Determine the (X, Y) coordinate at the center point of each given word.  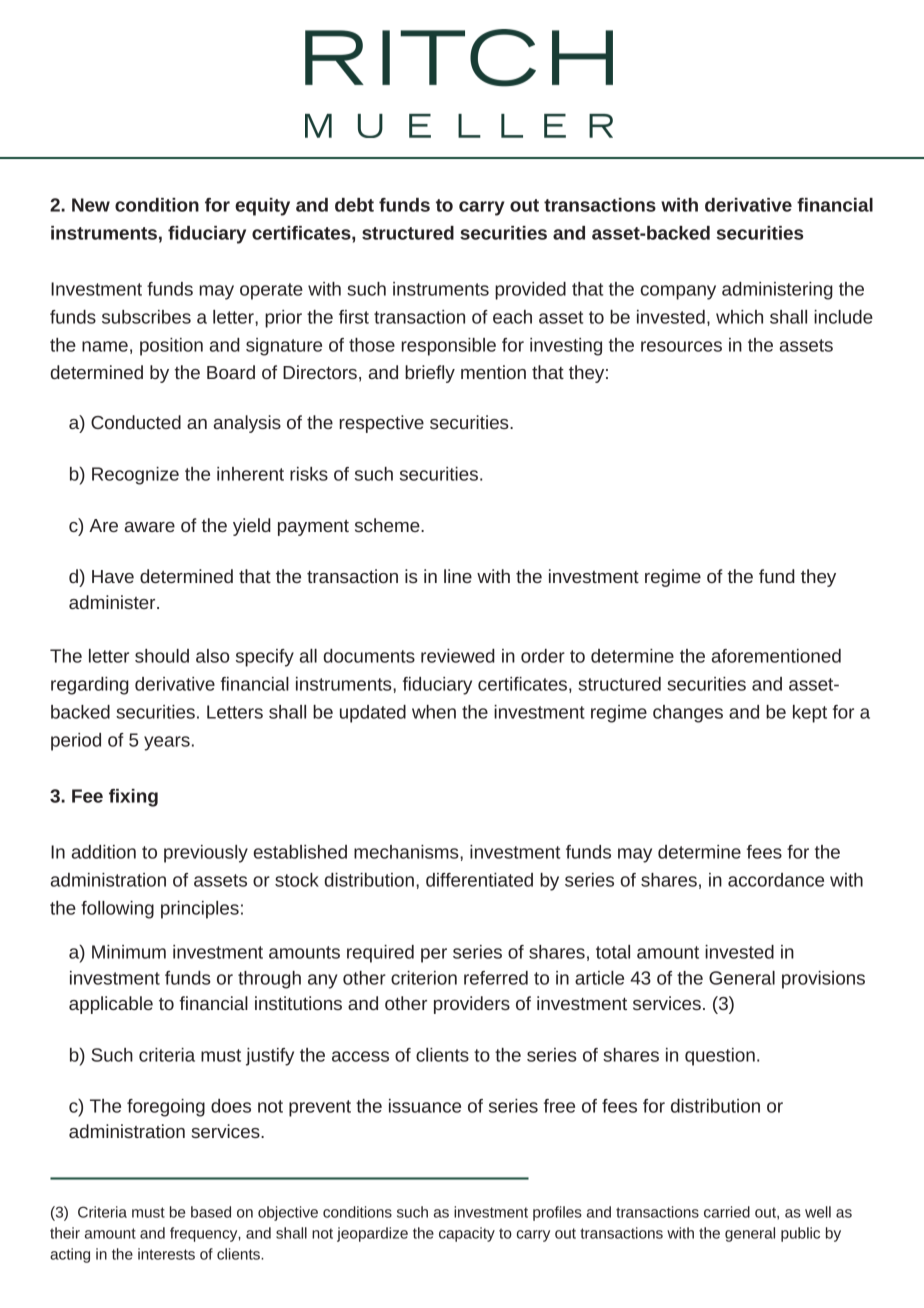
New (91, 205)
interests (166, 1254)
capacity (467, 1234)
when (434, 712)
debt (354, 205)
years (167, 743)
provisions (823, 980)
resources (681, 346)
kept (810, 714)
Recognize (135, 476)
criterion (424, 978)
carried (727, 1212)
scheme (388, 525)
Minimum (129, 952)
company (678, 292)
